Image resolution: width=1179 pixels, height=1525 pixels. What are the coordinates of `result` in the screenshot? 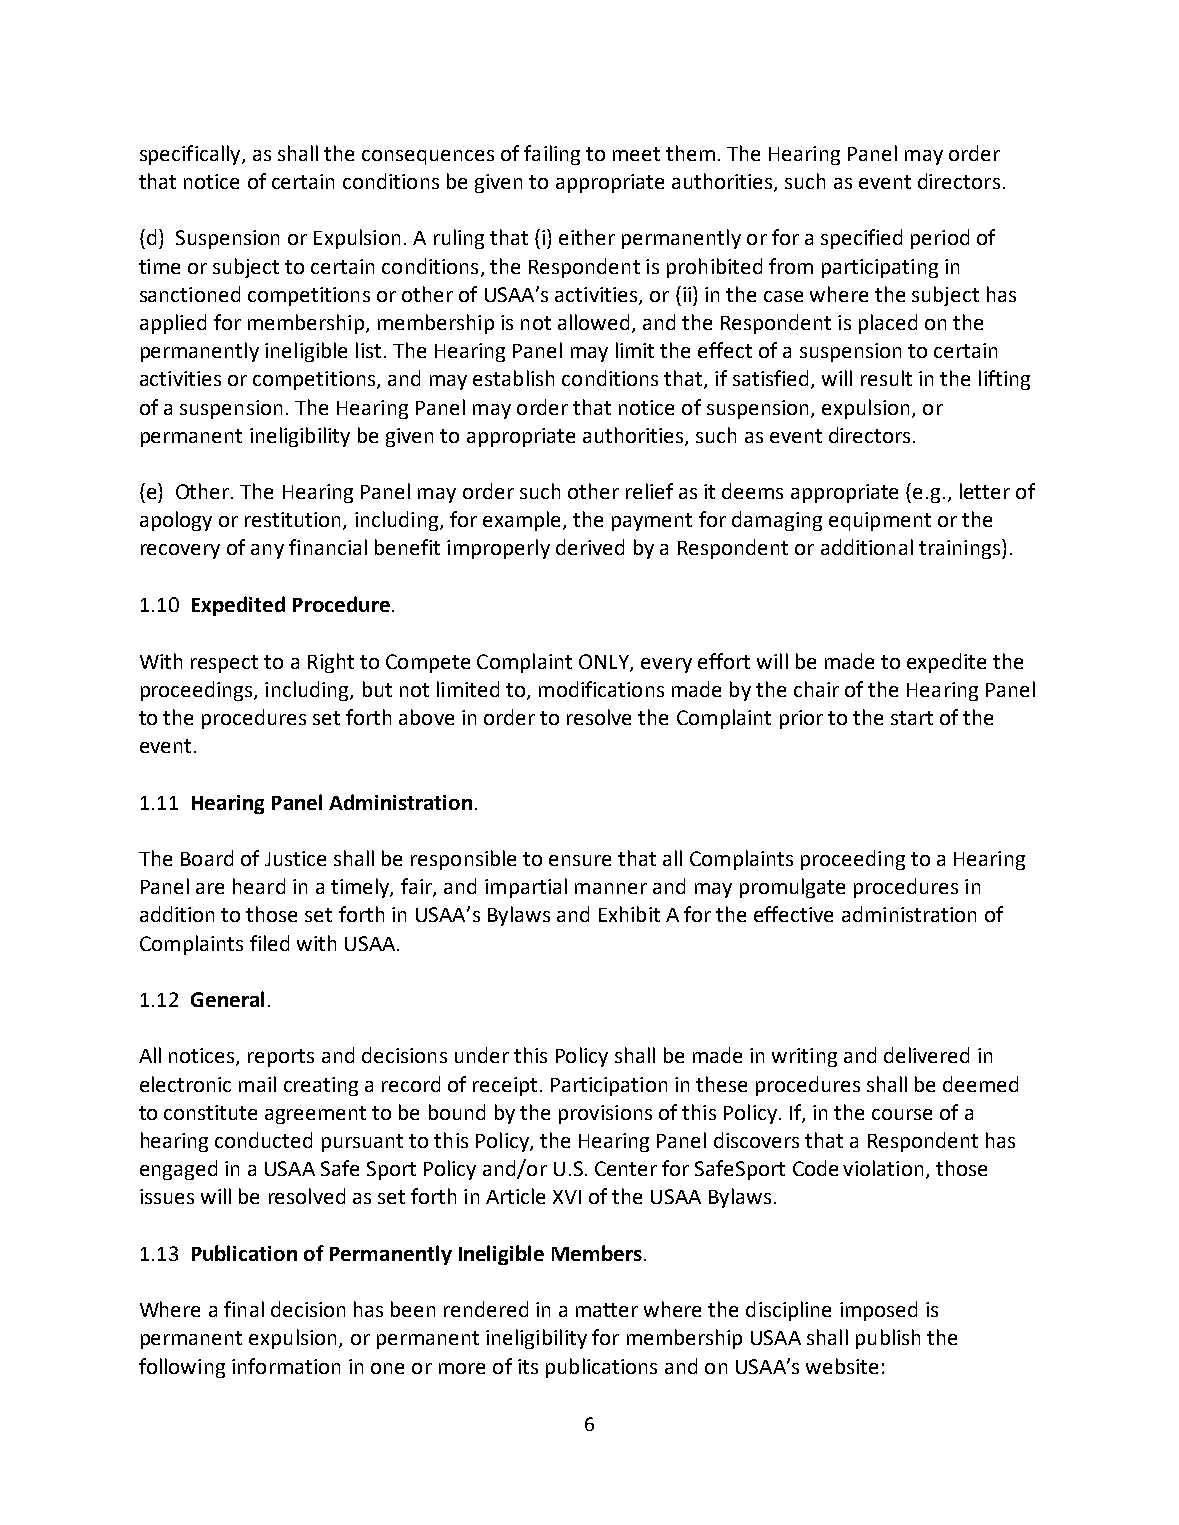 It's located at (886, 378).
